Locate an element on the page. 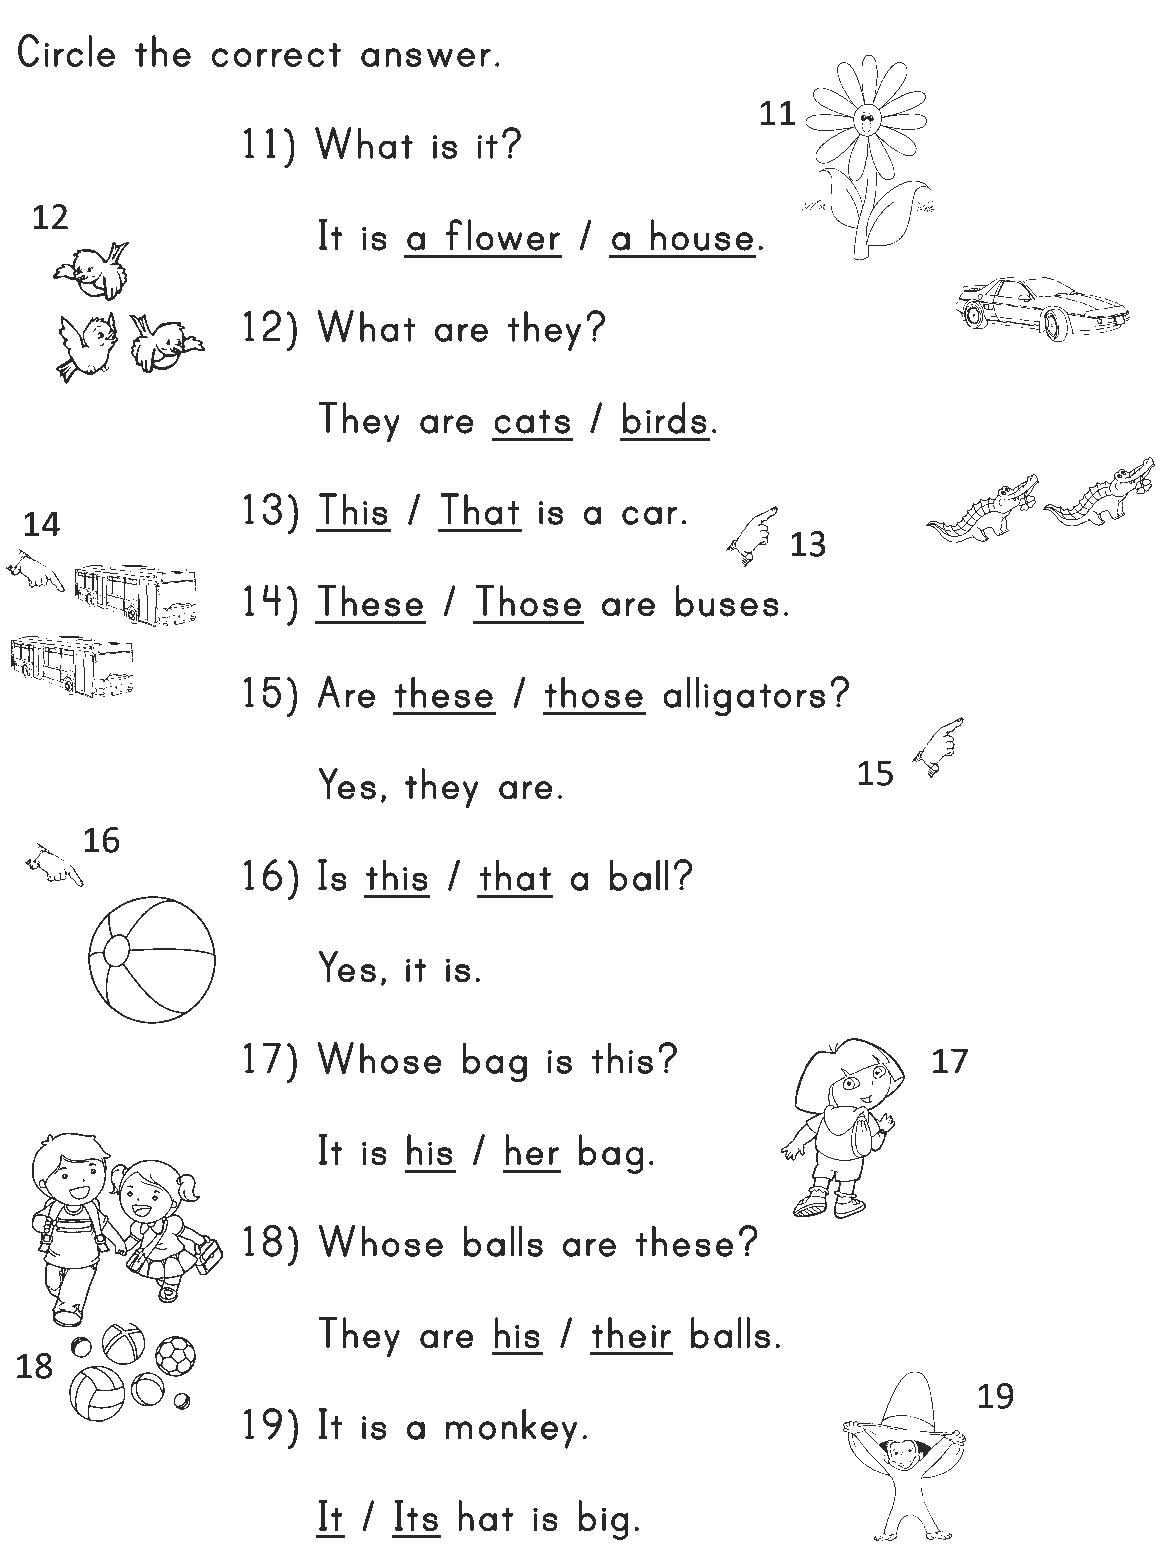 The height and width of the image is (1557, 1168). their is located at coordinates (631, 1333).
